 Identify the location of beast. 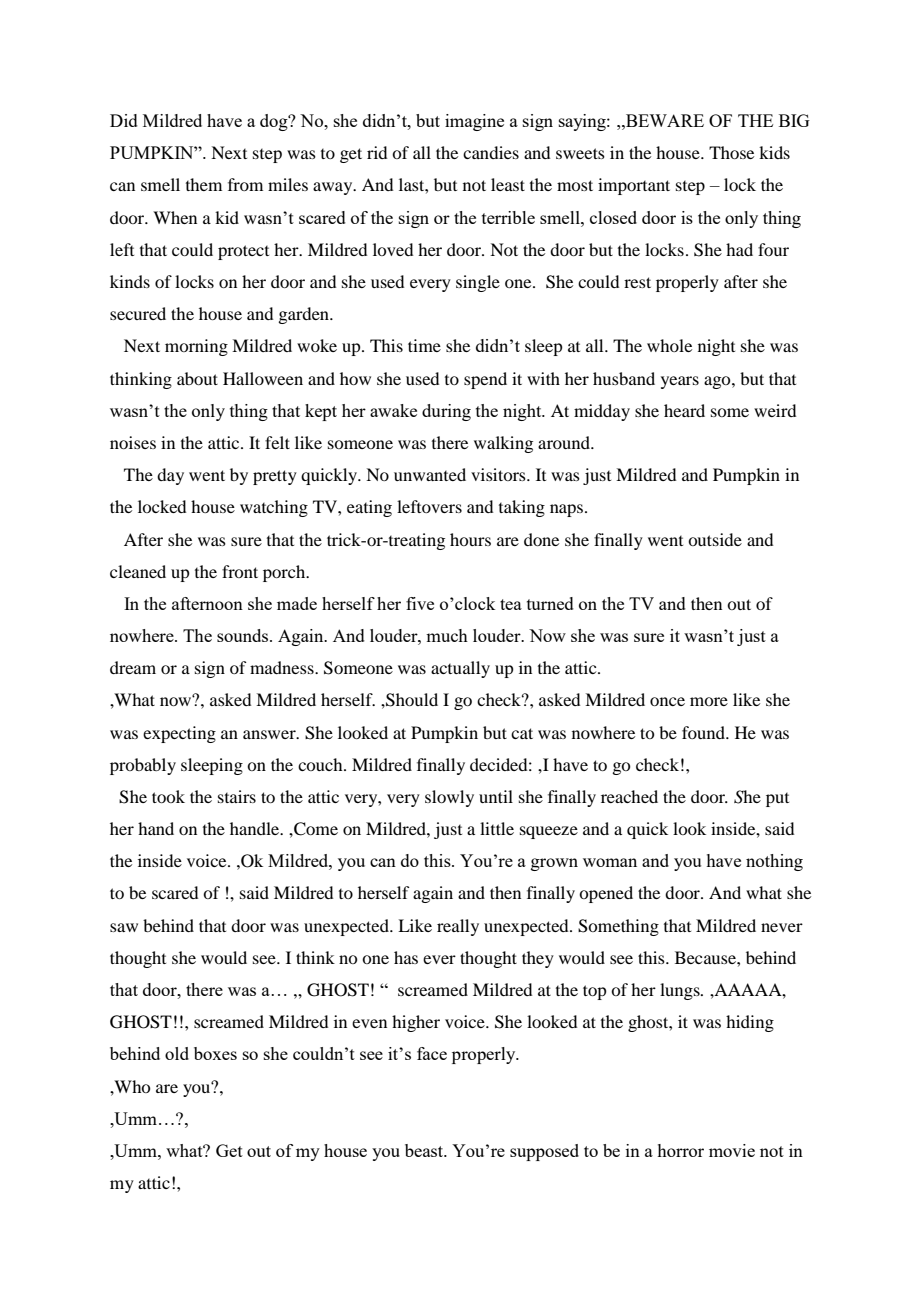
(425, 1150).
